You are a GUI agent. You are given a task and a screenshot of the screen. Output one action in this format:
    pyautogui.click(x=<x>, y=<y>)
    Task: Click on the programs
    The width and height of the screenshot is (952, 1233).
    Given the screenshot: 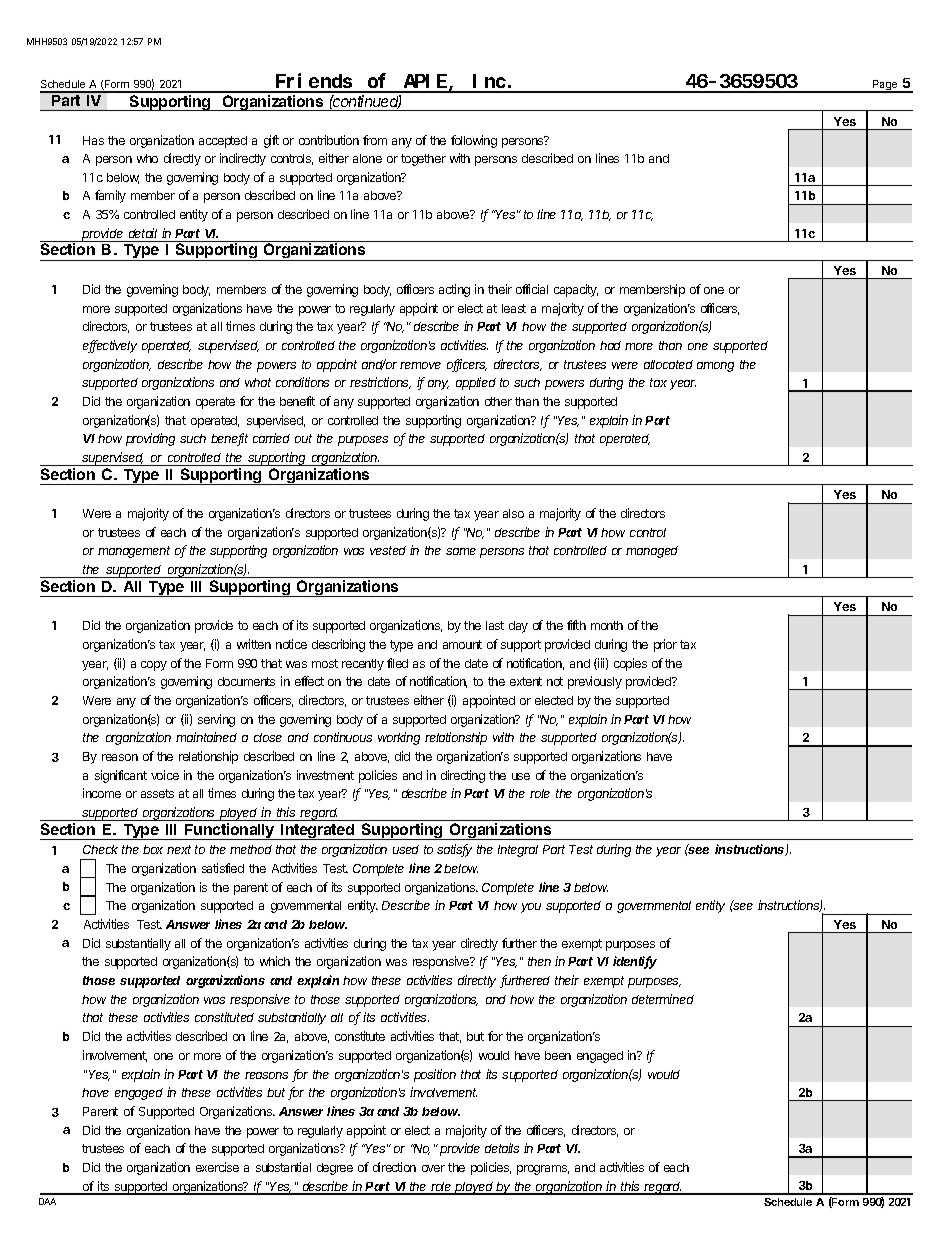 What is the action you would take?
    pyautogui.click(x=543, y=1170)
